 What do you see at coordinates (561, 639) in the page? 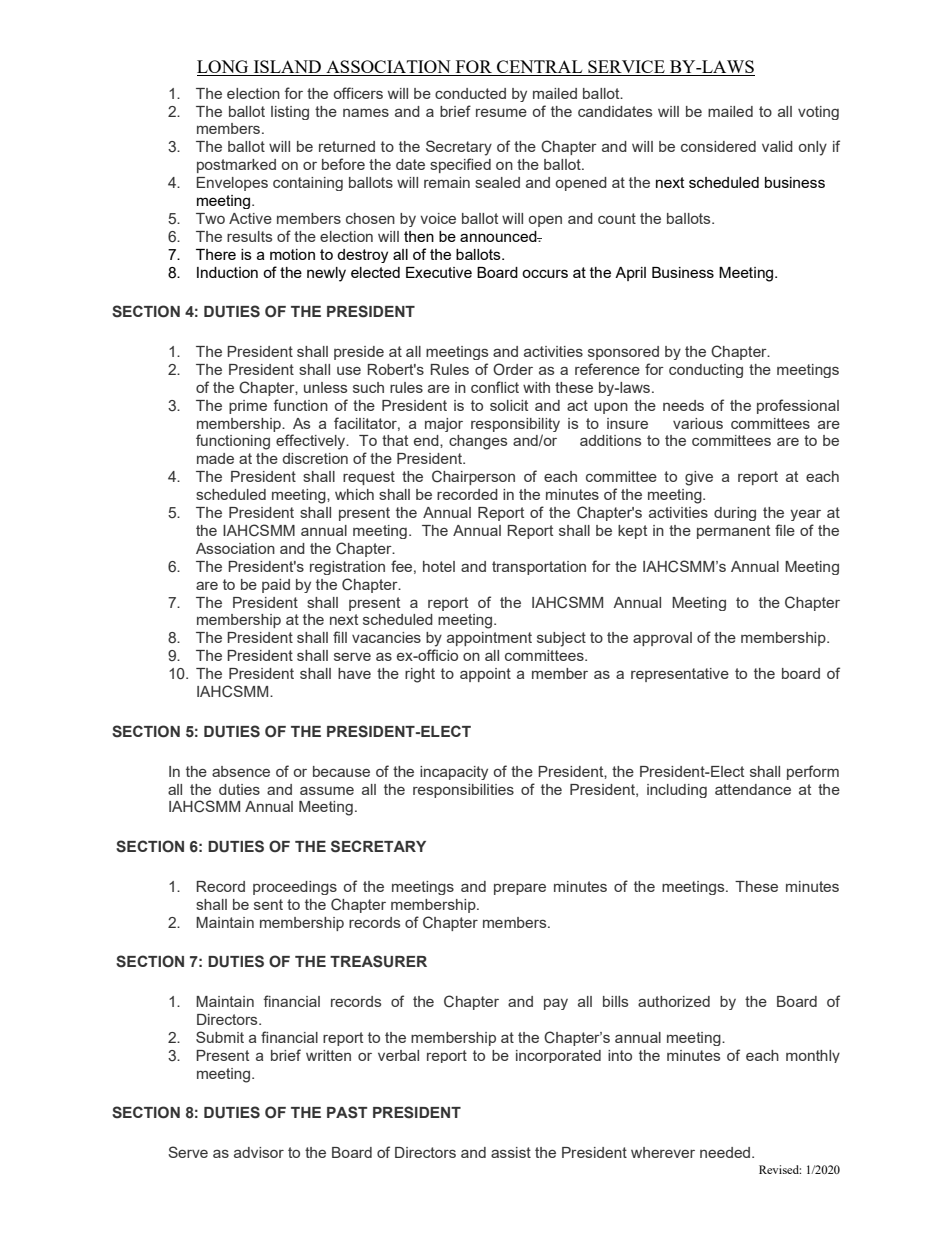
I see `subject` at bounding box center [561, 639].
